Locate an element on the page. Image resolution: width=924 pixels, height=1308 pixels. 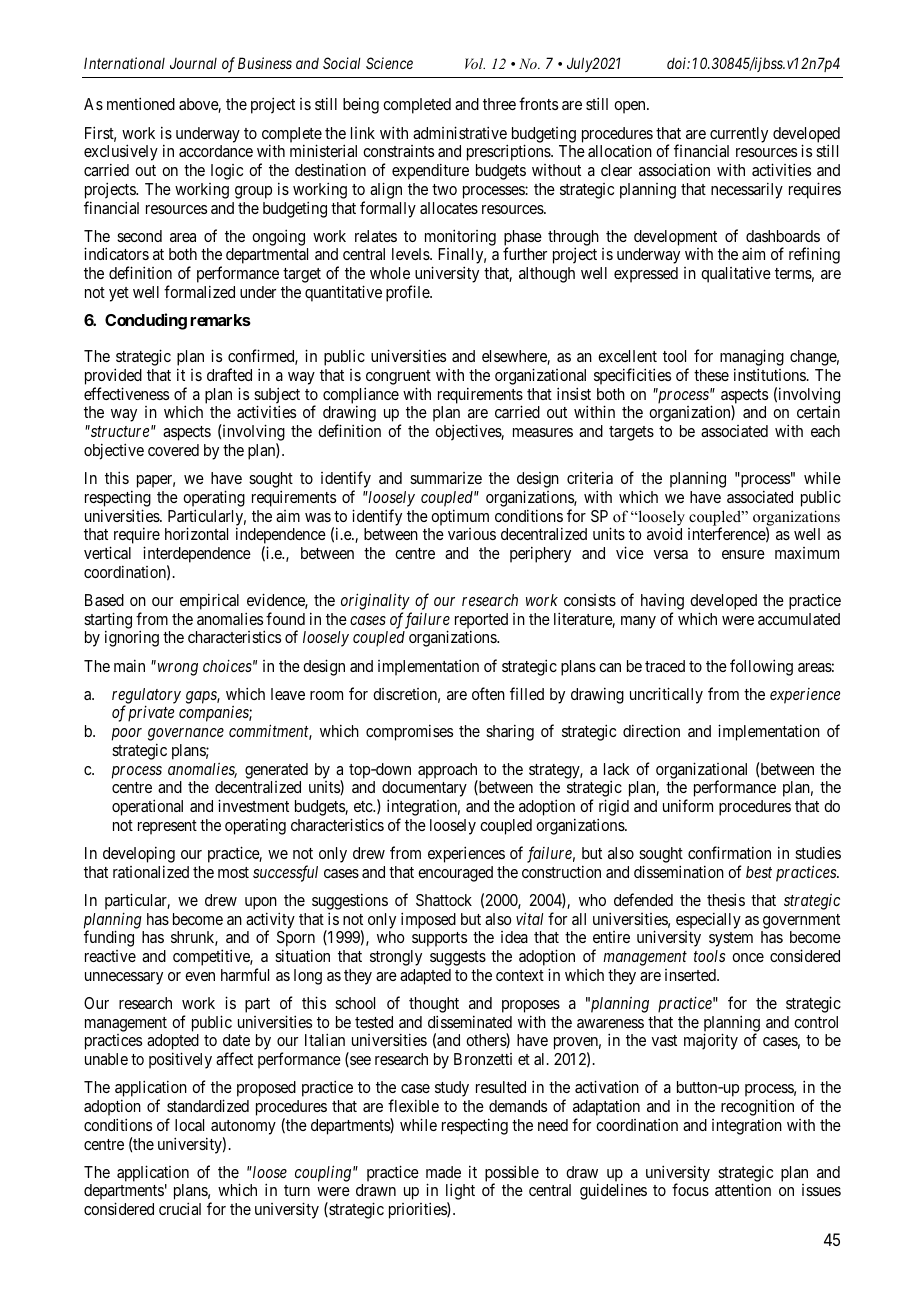
covered is located at coordinates (173, 450).
